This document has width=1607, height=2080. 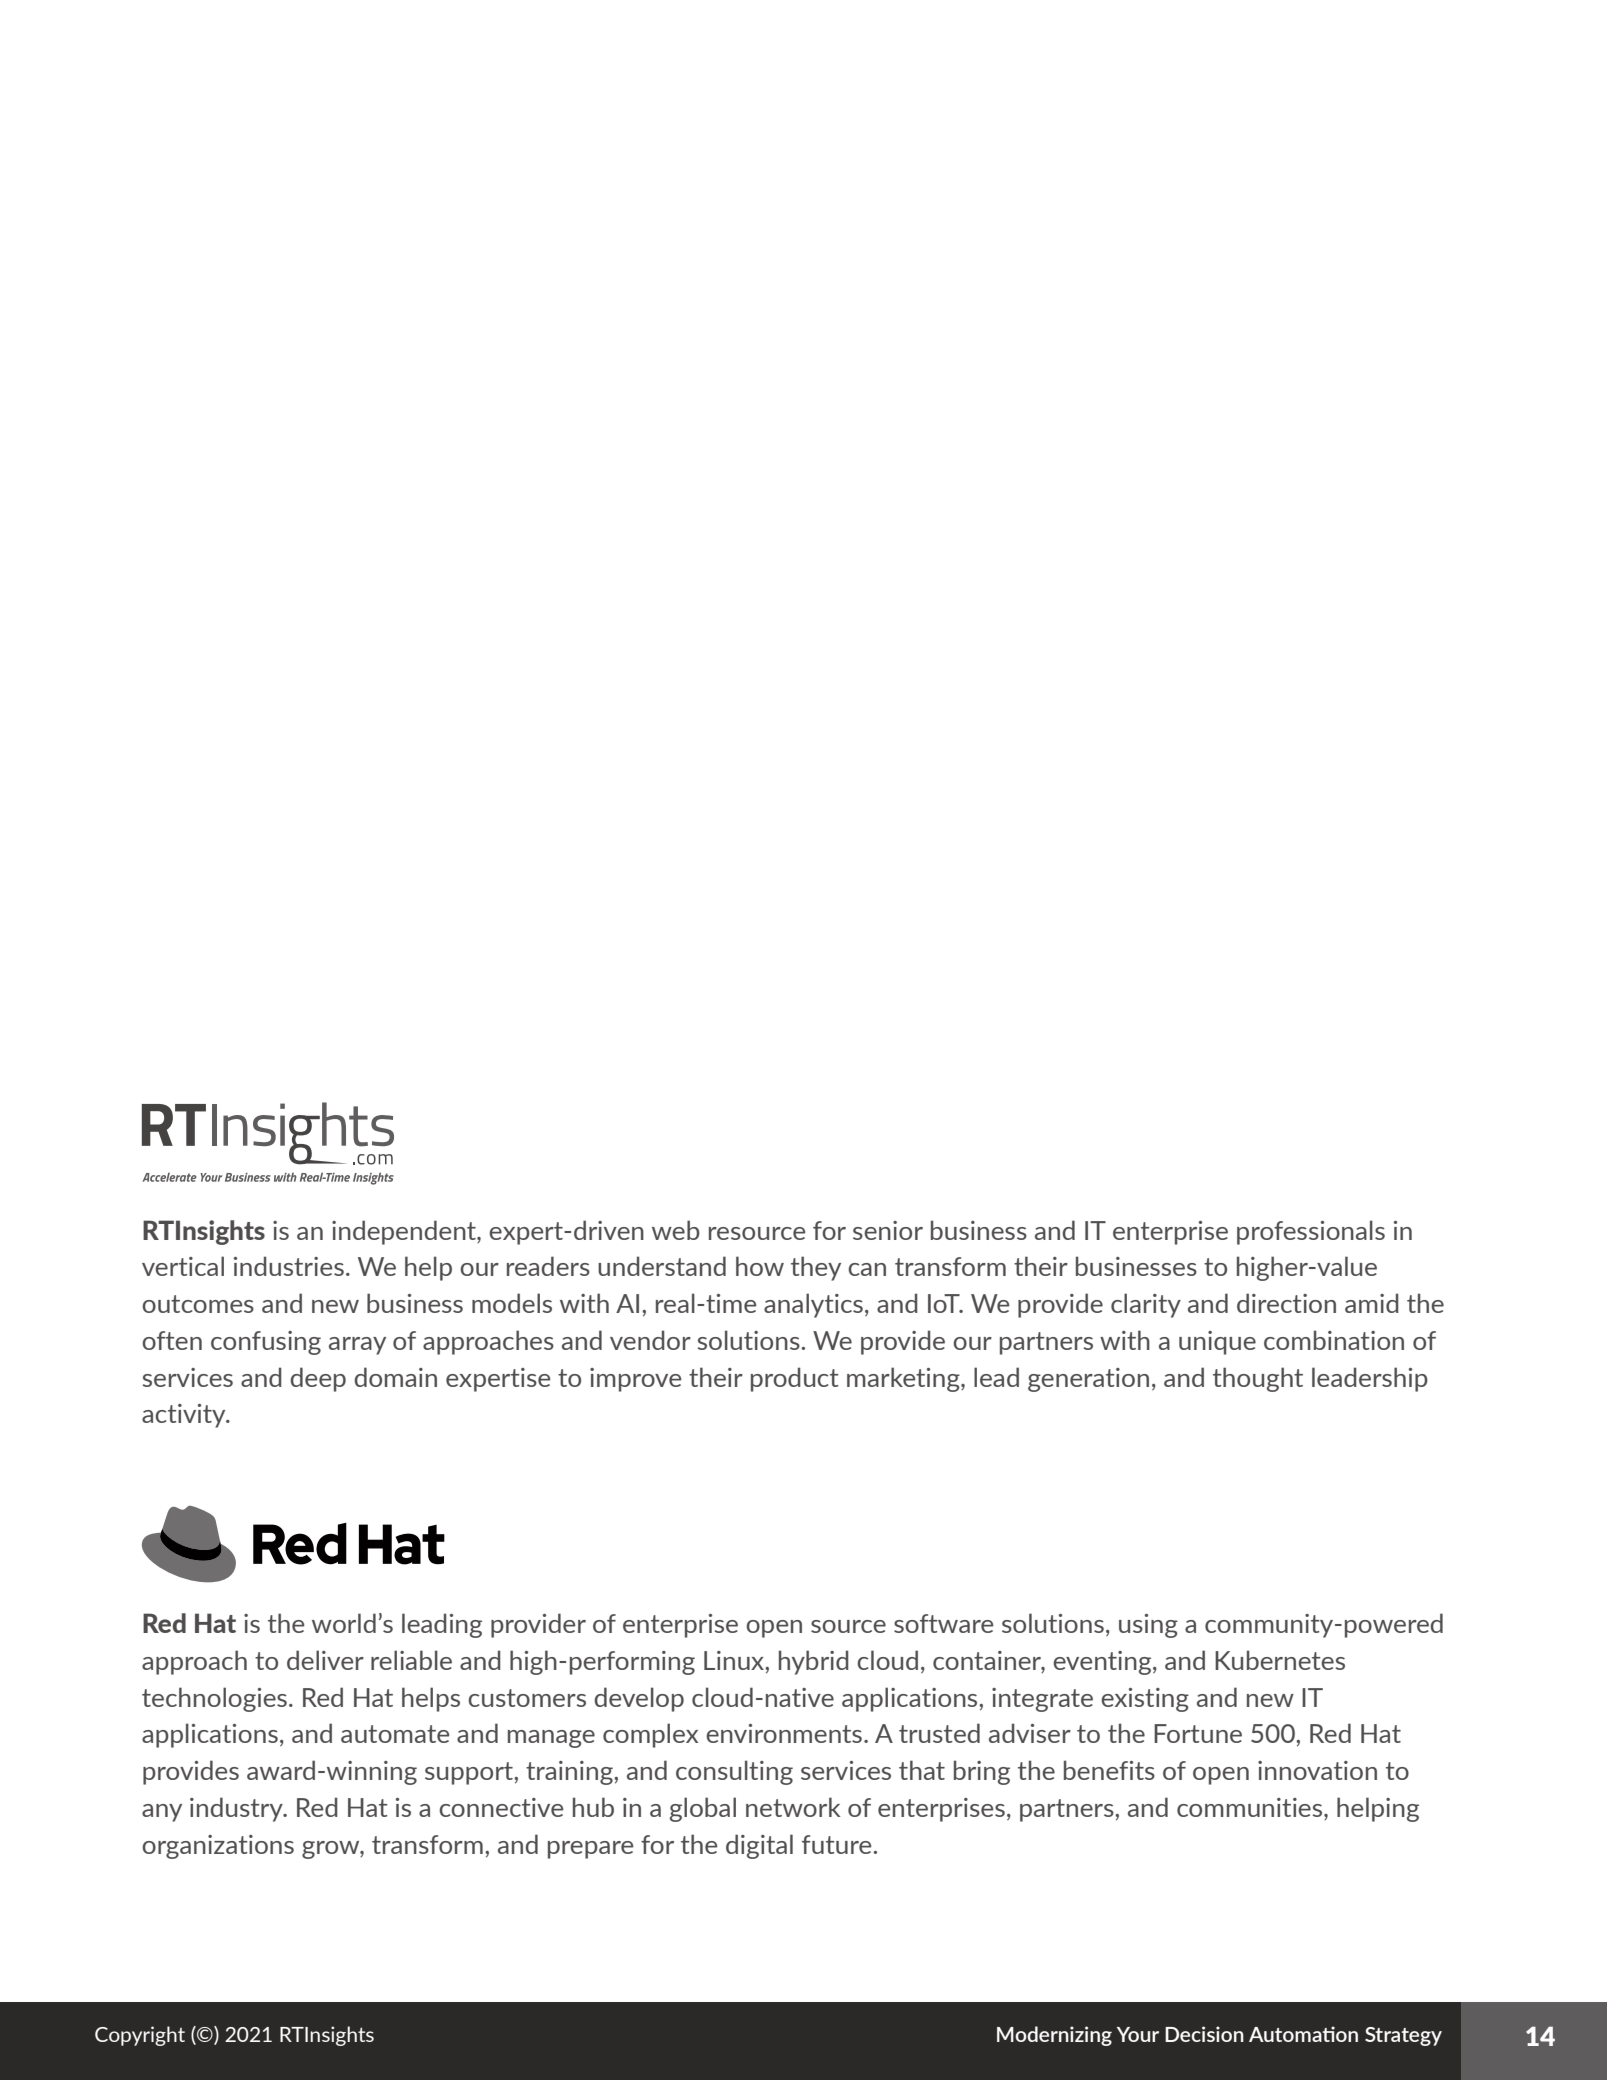 I want to click on Copyright, so click(x=140, y=2036).
